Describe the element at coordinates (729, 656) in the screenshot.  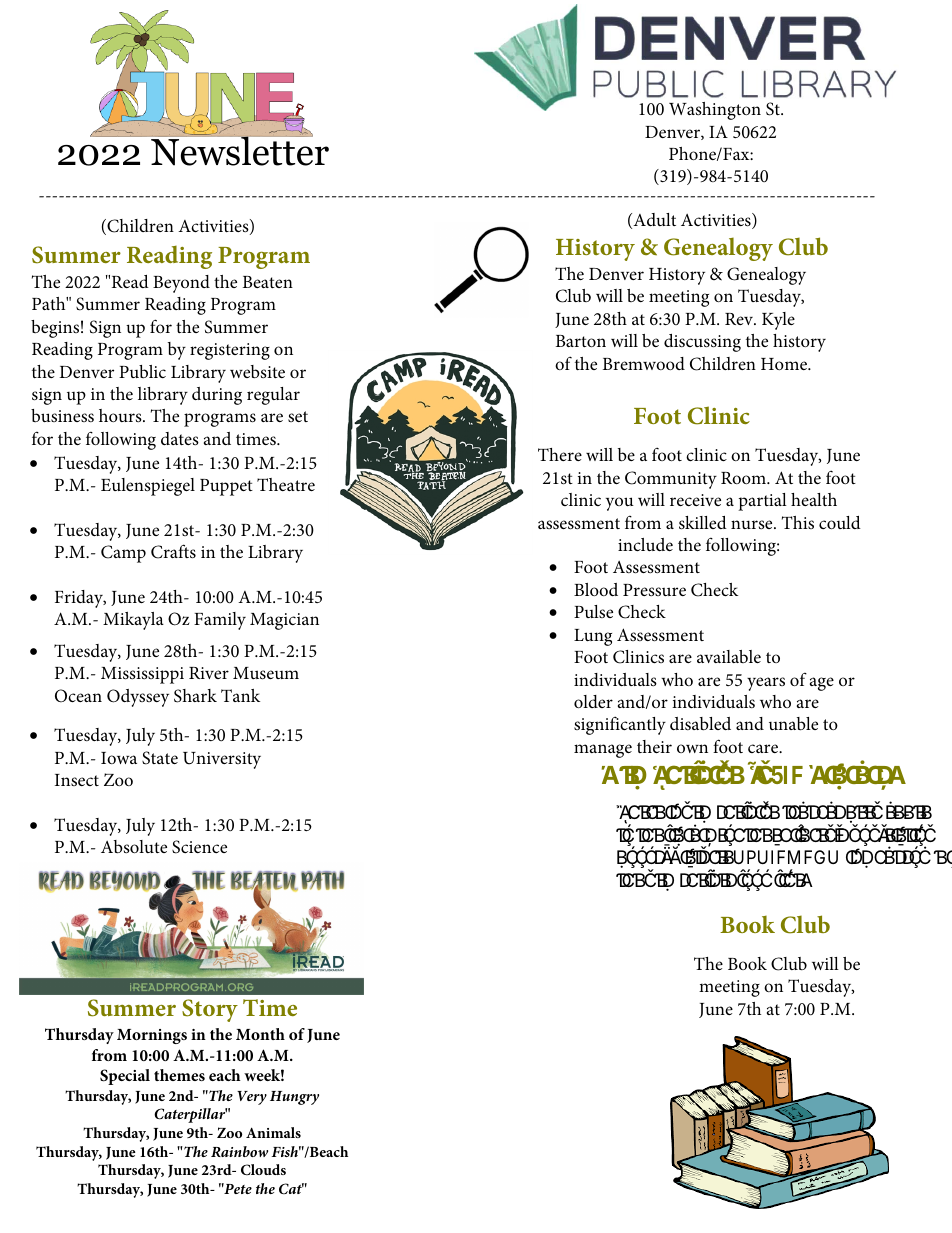
I see `available` at that location.
